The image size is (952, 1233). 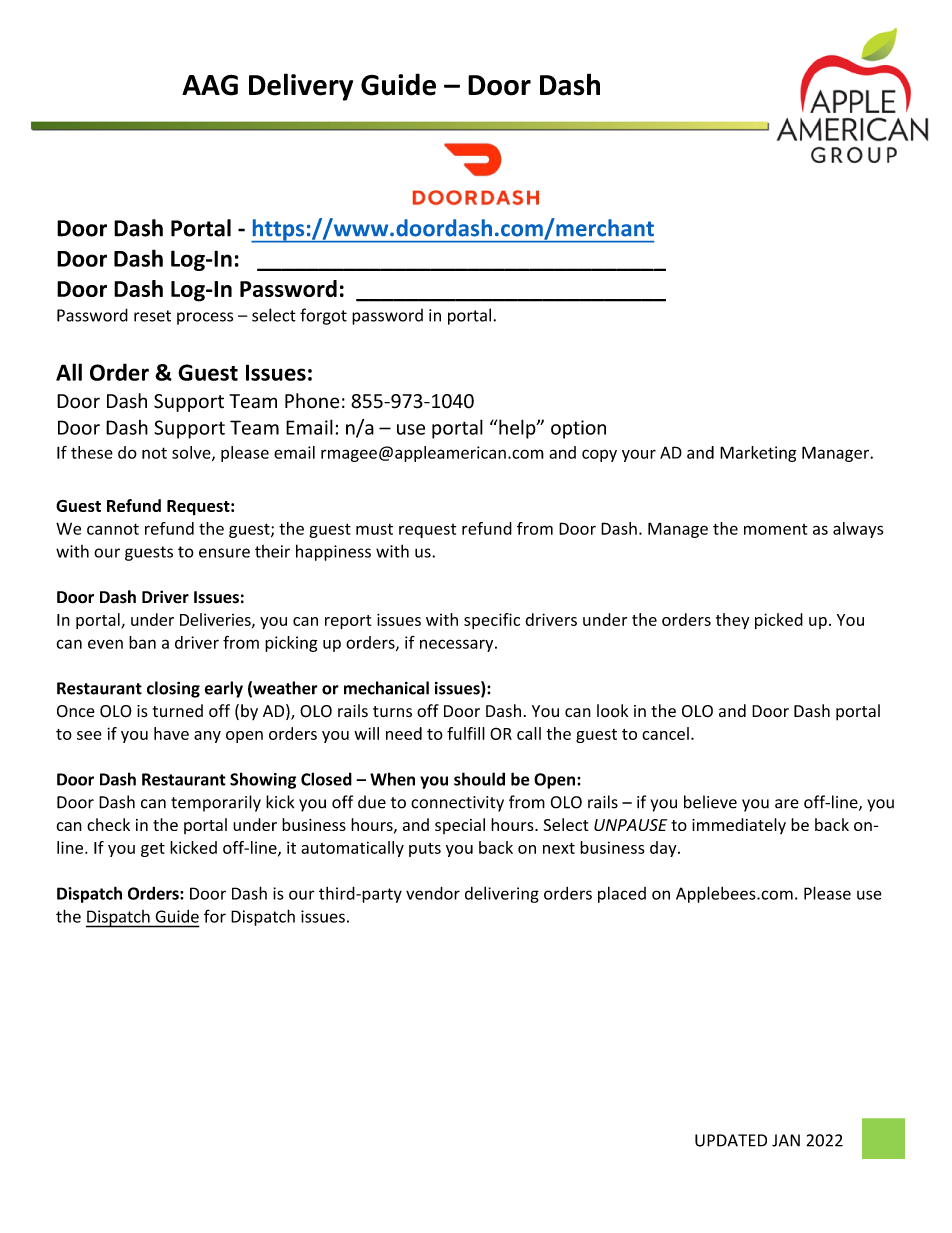 What do you see at coordinates (153, 850) in the page?
I see `get` at bounding box center [153, 850].
